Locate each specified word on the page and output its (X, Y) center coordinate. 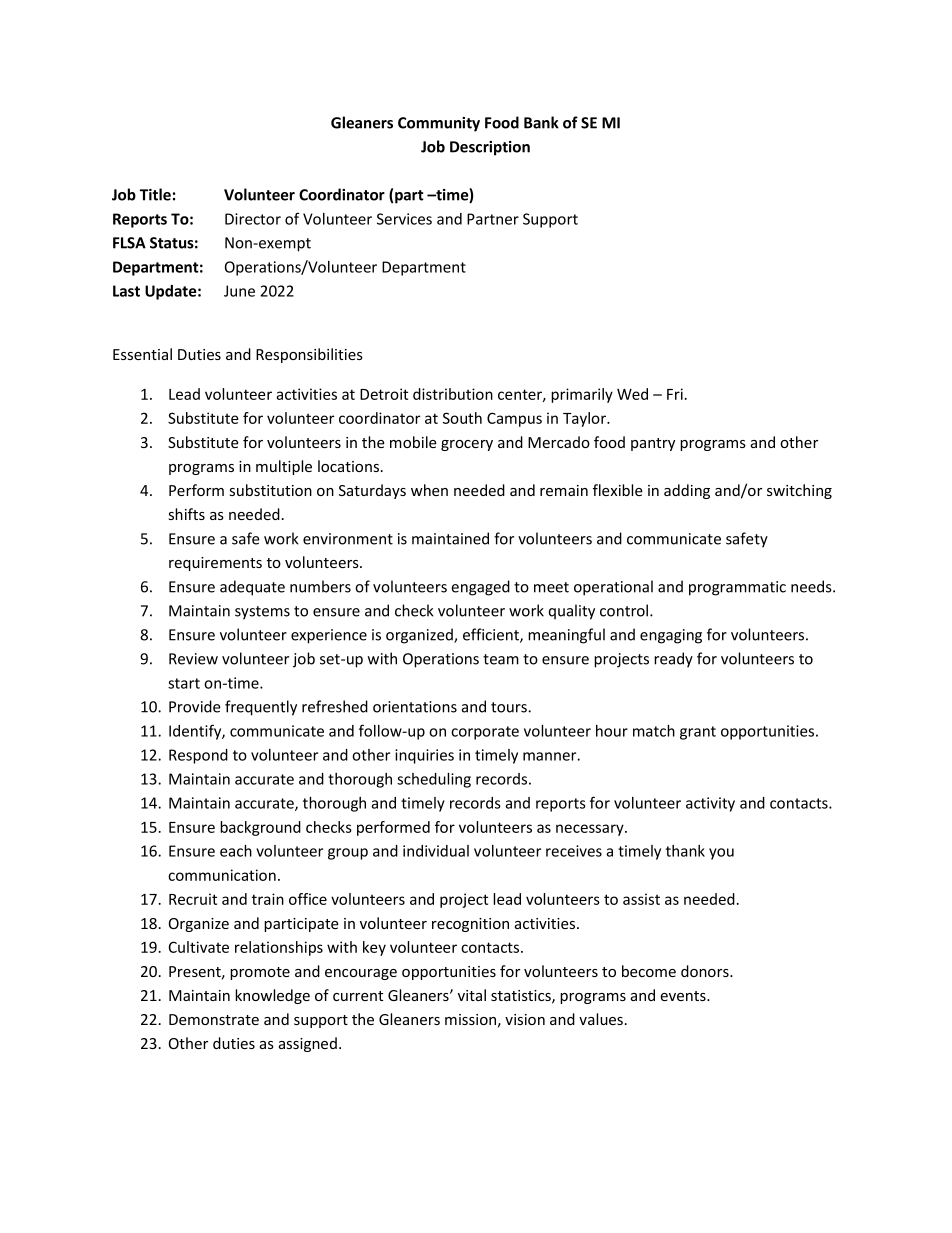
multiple (284, 467)
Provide (195, 706)
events (684, 996)
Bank (541, 122)
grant (698, 733)
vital (472, 995)
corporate (485, 733)
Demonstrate (214, 1019)
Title (155, 194)
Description (490, 148)
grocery (467, 445)
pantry (653, 444)
